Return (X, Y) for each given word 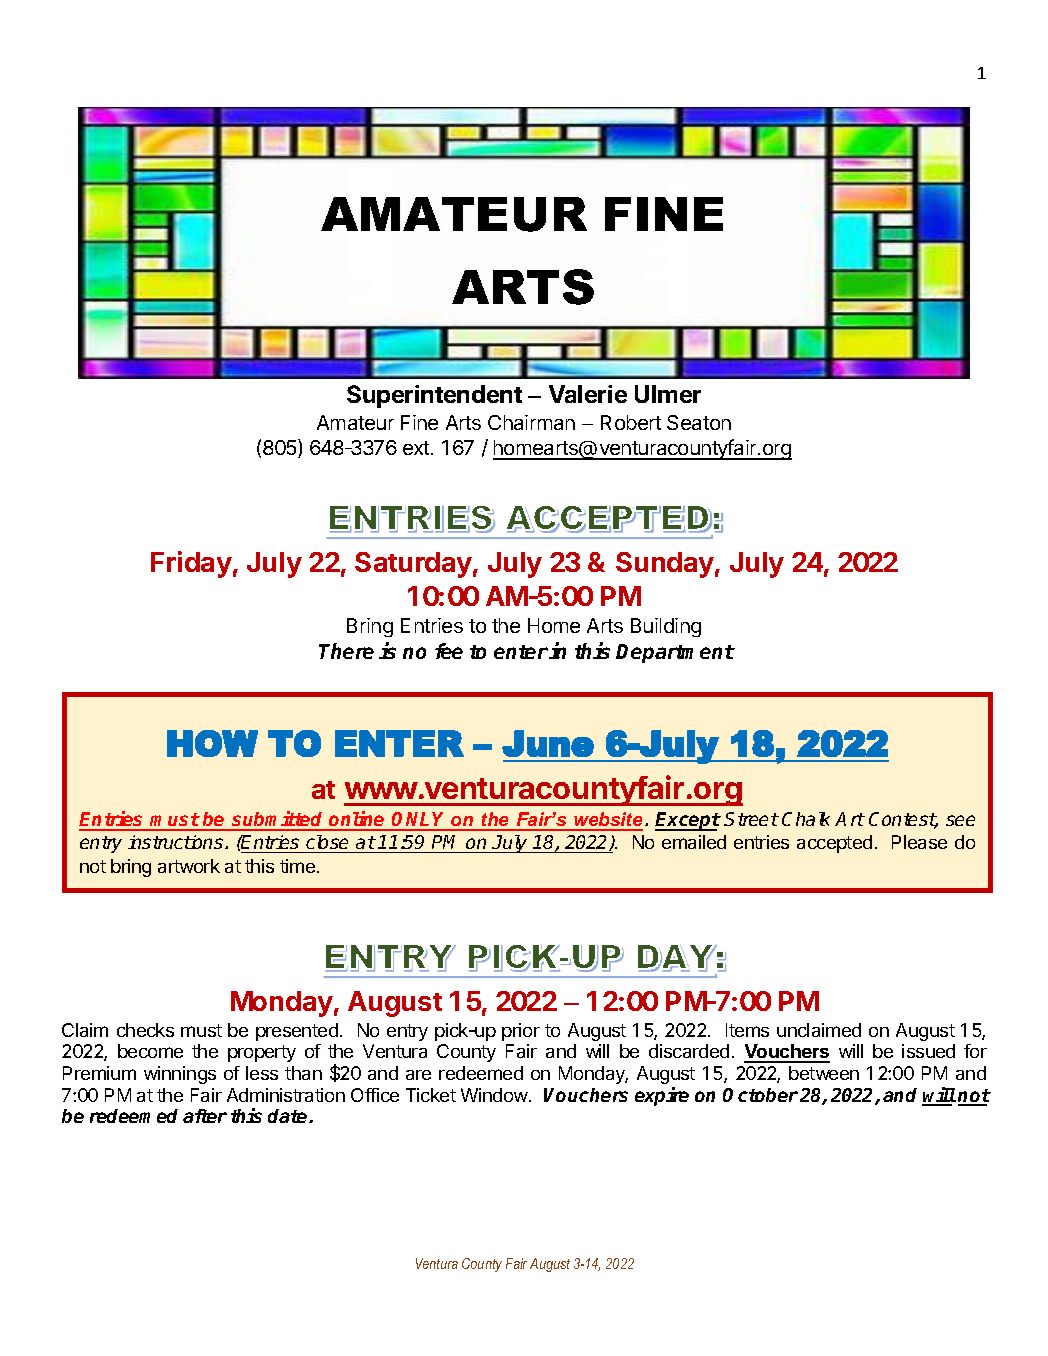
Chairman (531, 422)
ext (417, 448)
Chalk (806, 819)
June (548, 743)
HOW (212, 743)
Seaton (699, 422)
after (205, 1116)
